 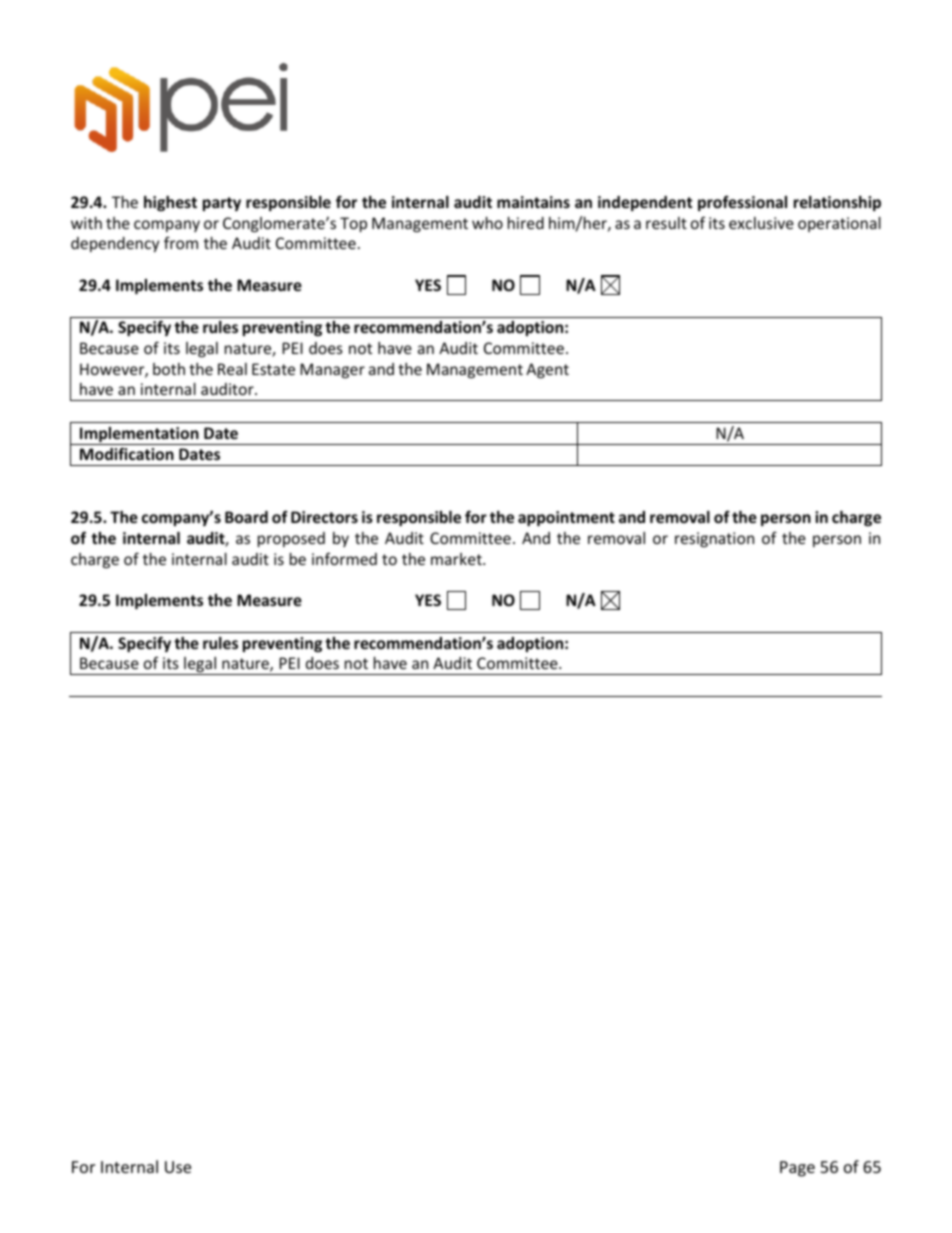 What do you see at coordinates (487, 223) in the screenshot?
I see `who` at bounding box center [487, 223].
